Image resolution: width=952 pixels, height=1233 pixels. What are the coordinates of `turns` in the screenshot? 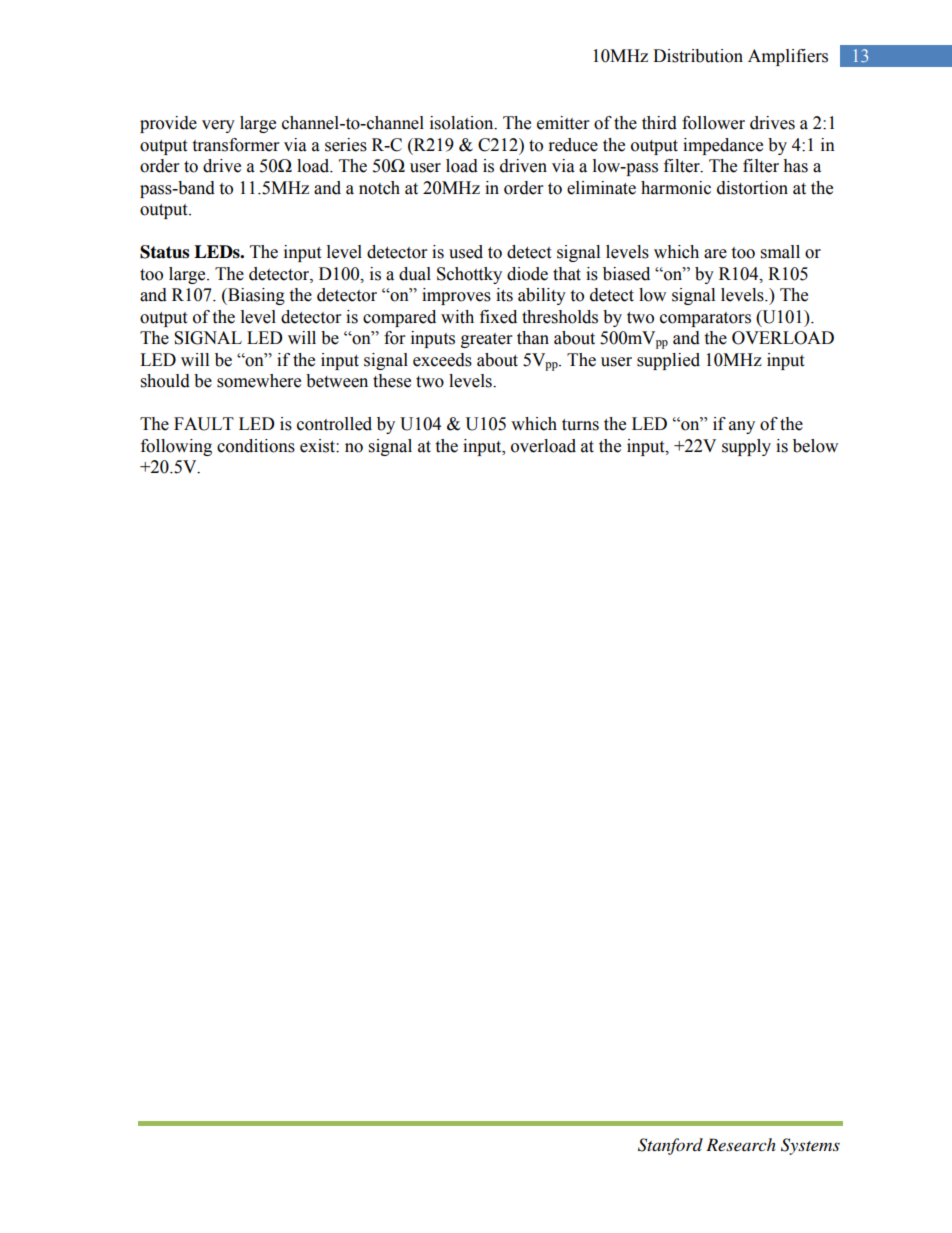 It's located at (580, 425).
